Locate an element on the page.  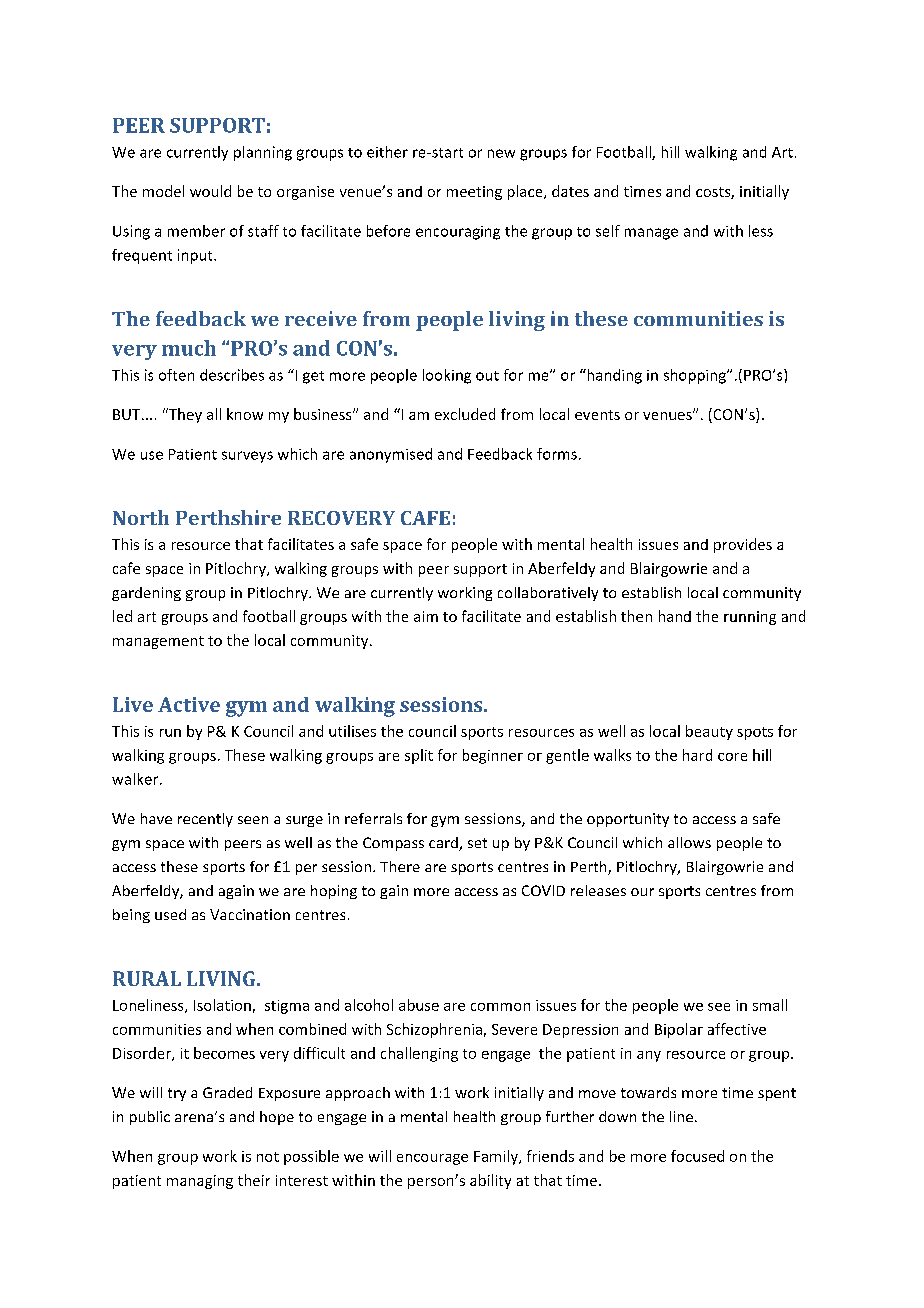
Active is located at coordinates (189, 704).
